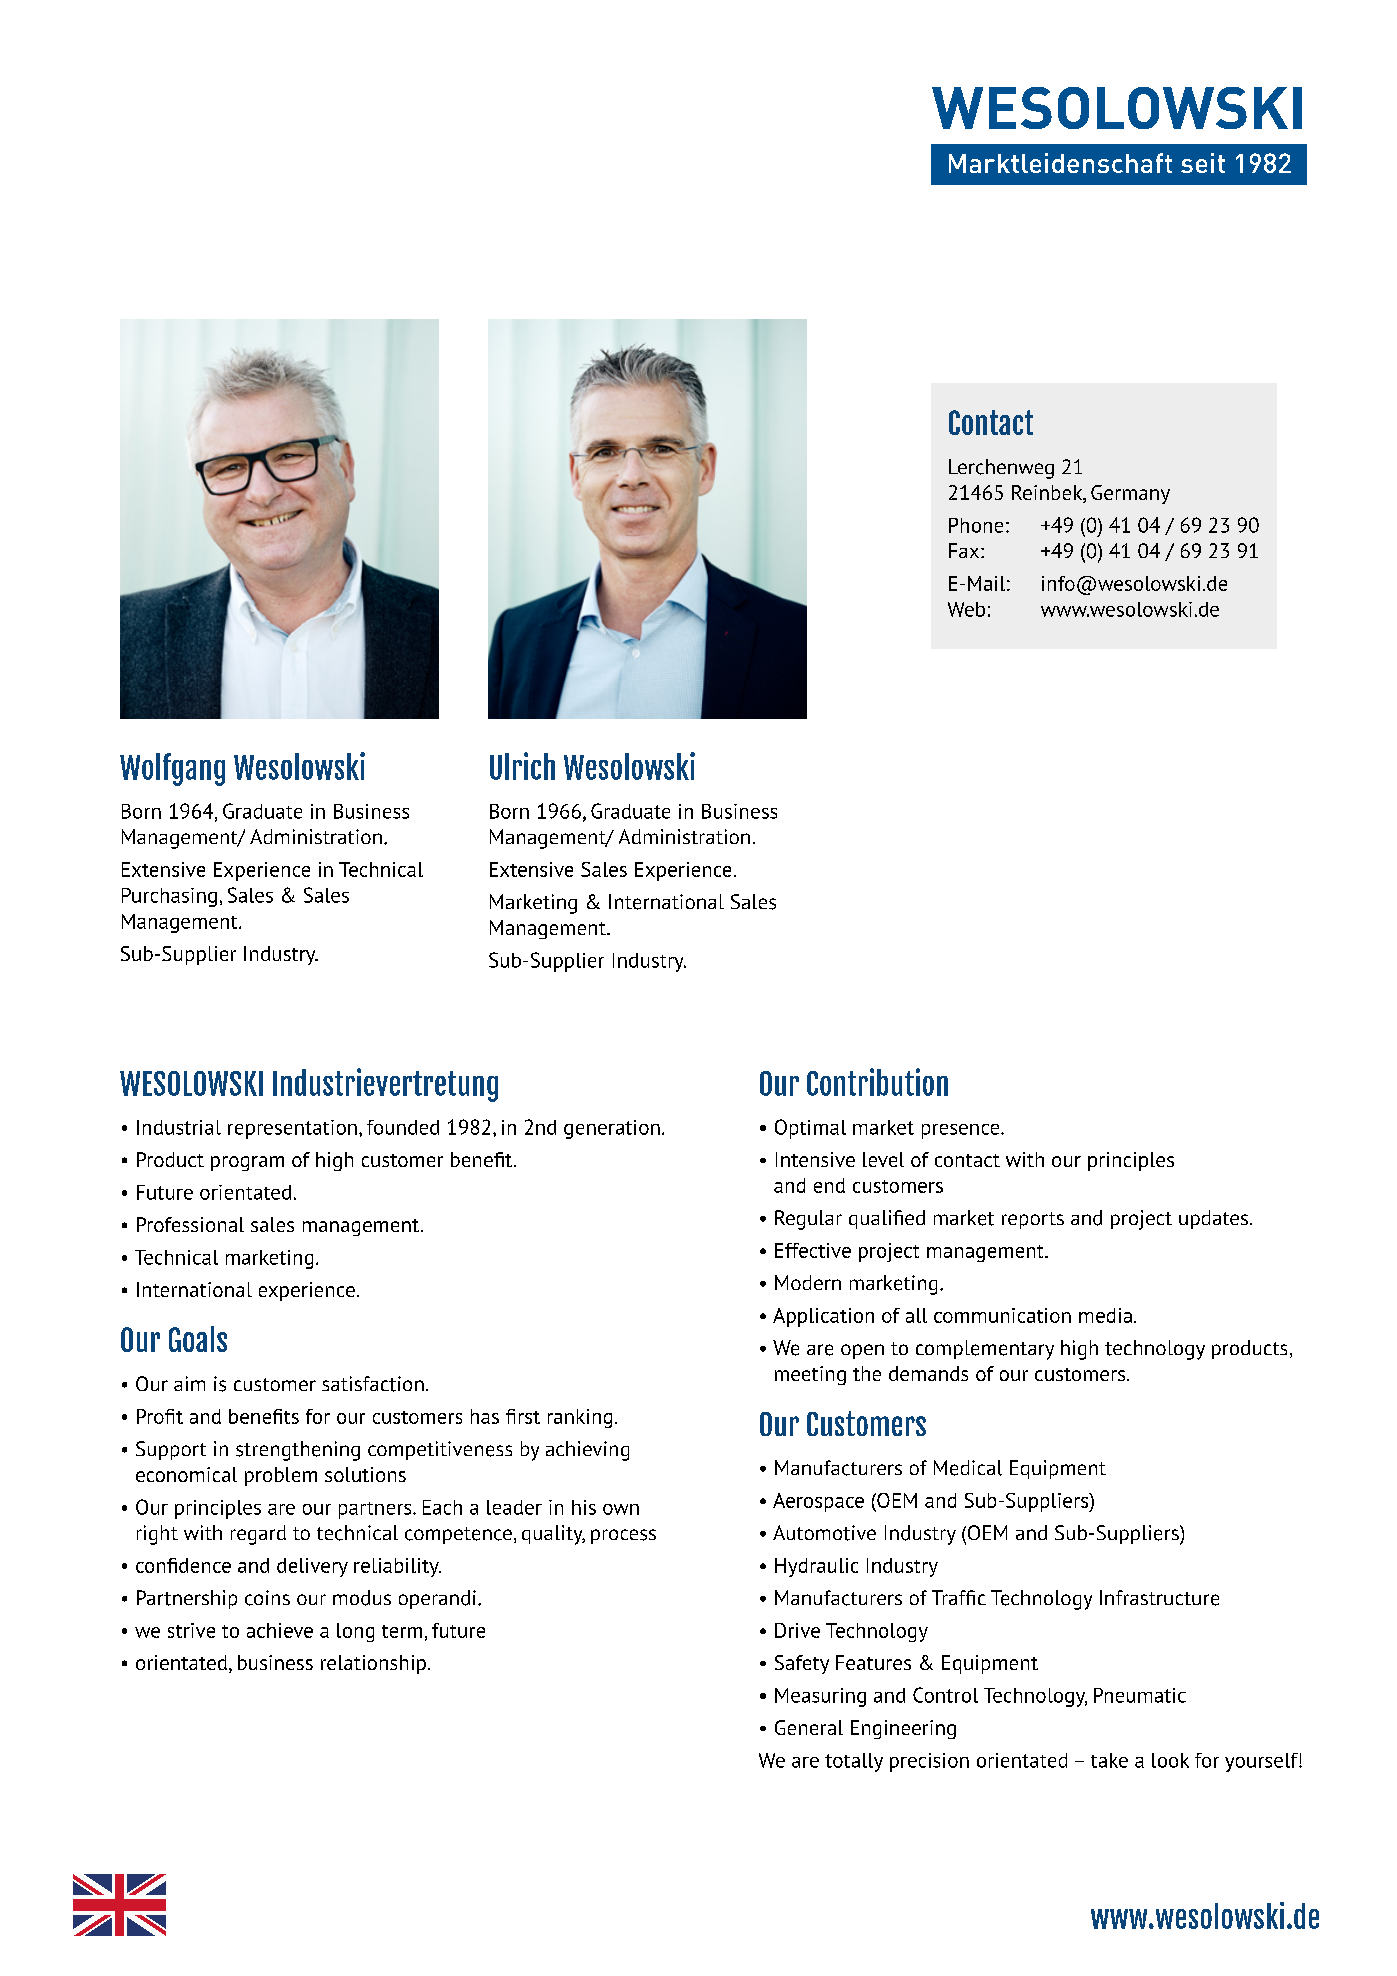 The image size is (1397, 1976). What do you see at coordinates (1140, 1695) in the screenshot?
I see `Pneumatic` at bounding box center [1140, 1695].
